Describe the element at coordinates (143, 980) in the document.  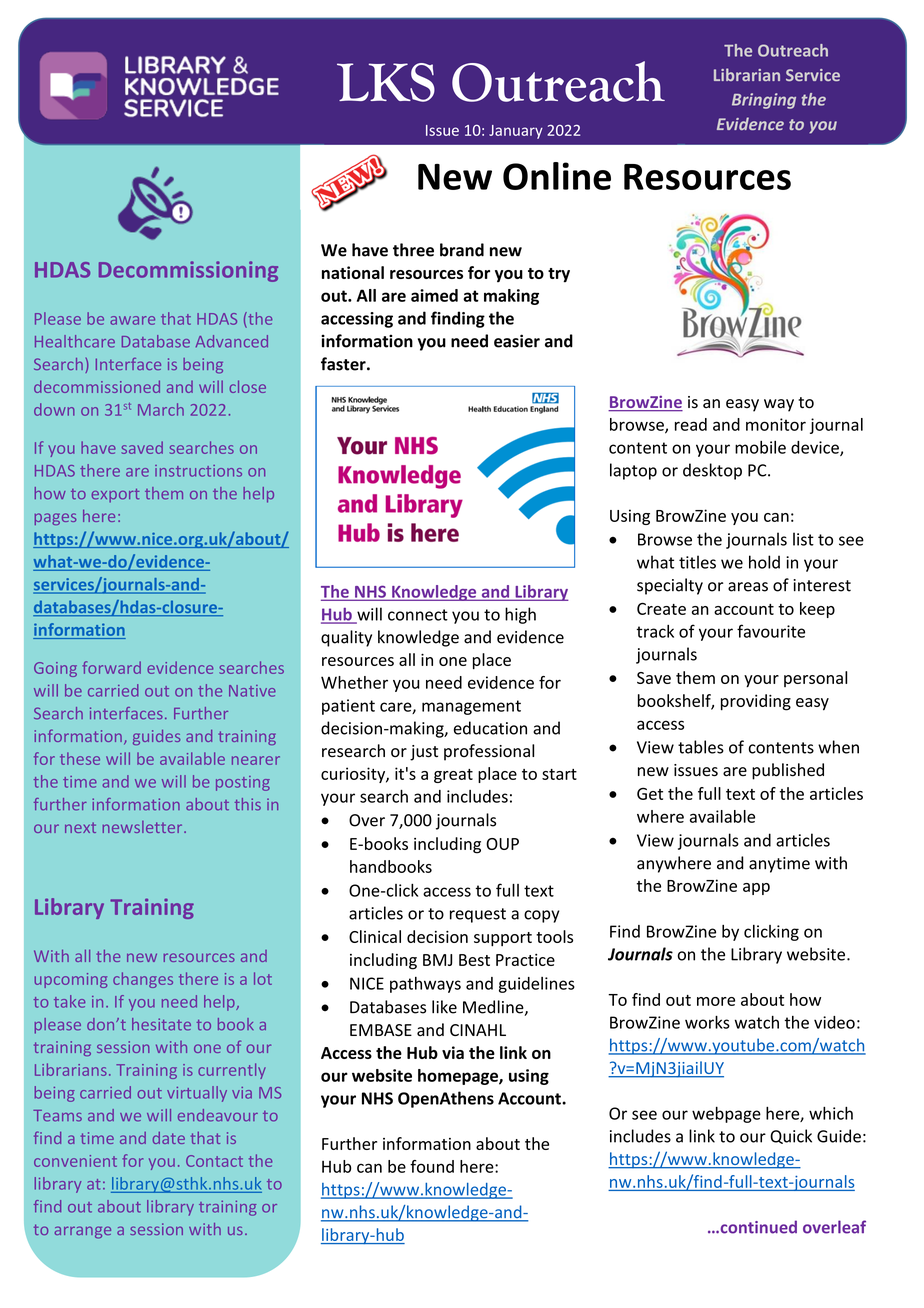
I see `changes` at that location.
